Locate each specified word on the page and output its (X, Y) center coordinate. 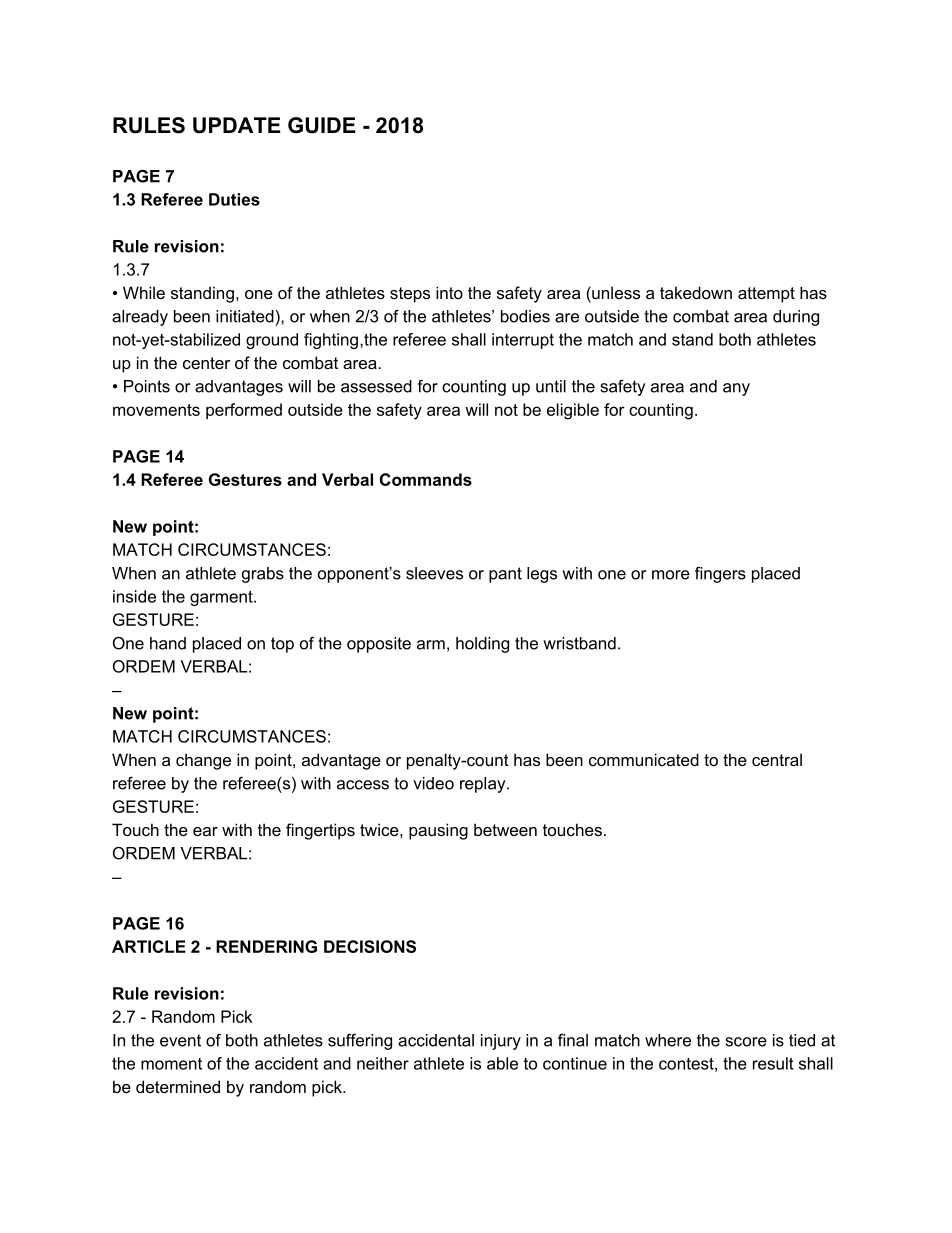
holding (482, 645)
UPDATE (236, 125)
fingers (720, 575)
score (746, 1042)
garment (222, 598)
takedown (696, 292)
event (180, 1040)
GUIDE (321, 125)
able (502, 1063)
